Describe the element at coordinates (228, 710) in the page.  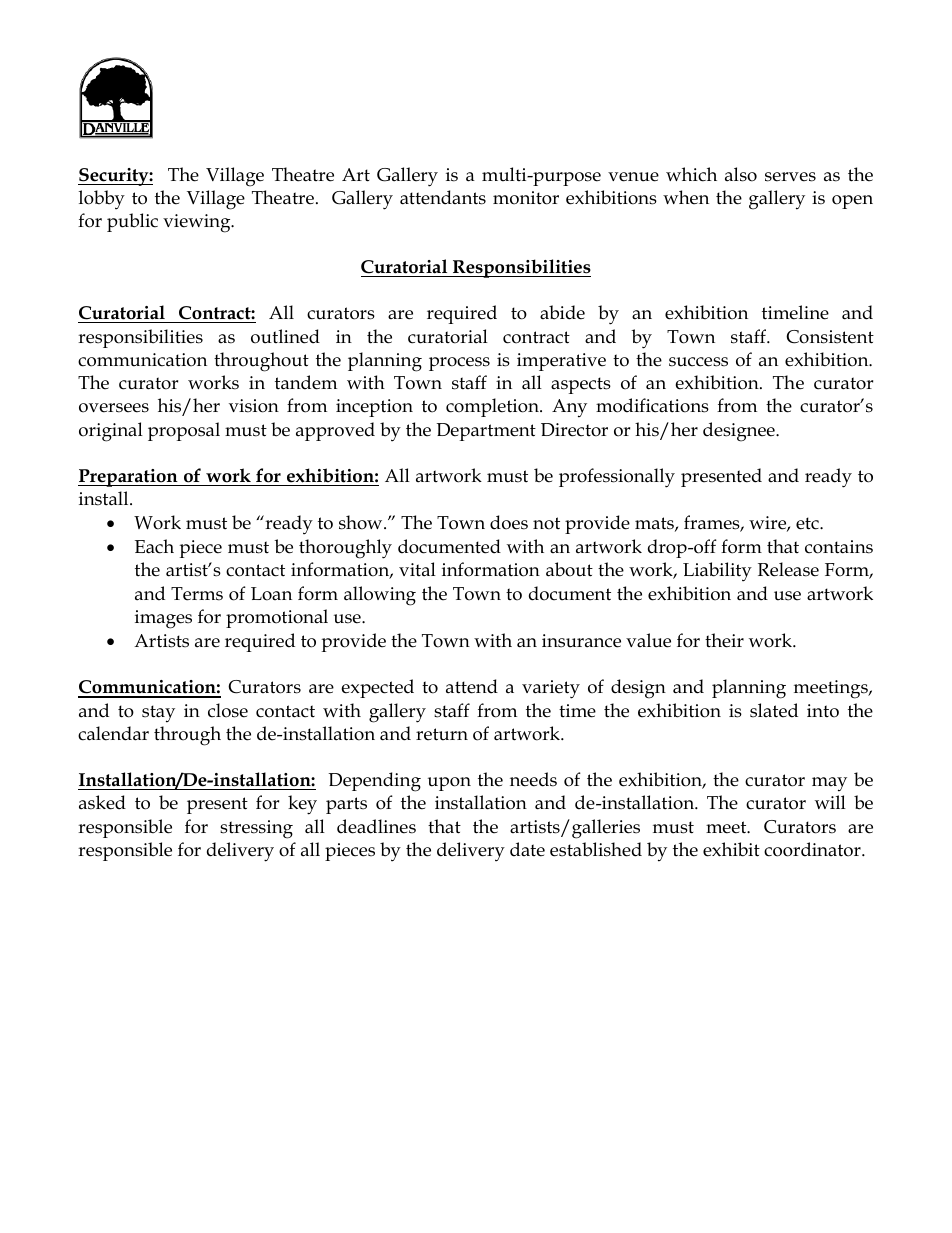
I see `close` at that location.
